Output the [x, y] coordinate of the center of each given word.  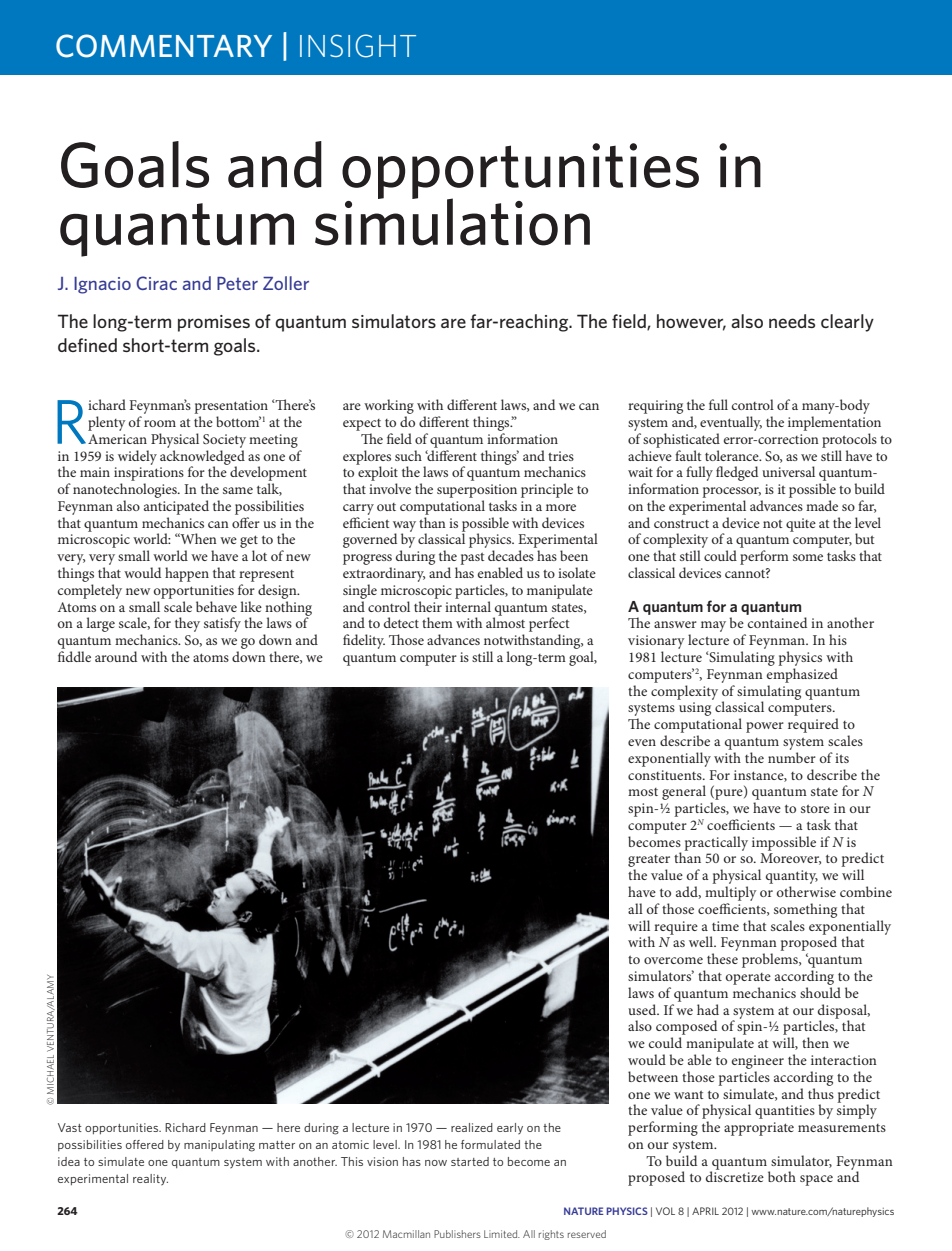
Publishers [457, 1234]
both [782, 1176]
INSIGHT [358, 46]
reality [150, 1179]
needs [792, 321]
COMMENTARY [164, 46]
